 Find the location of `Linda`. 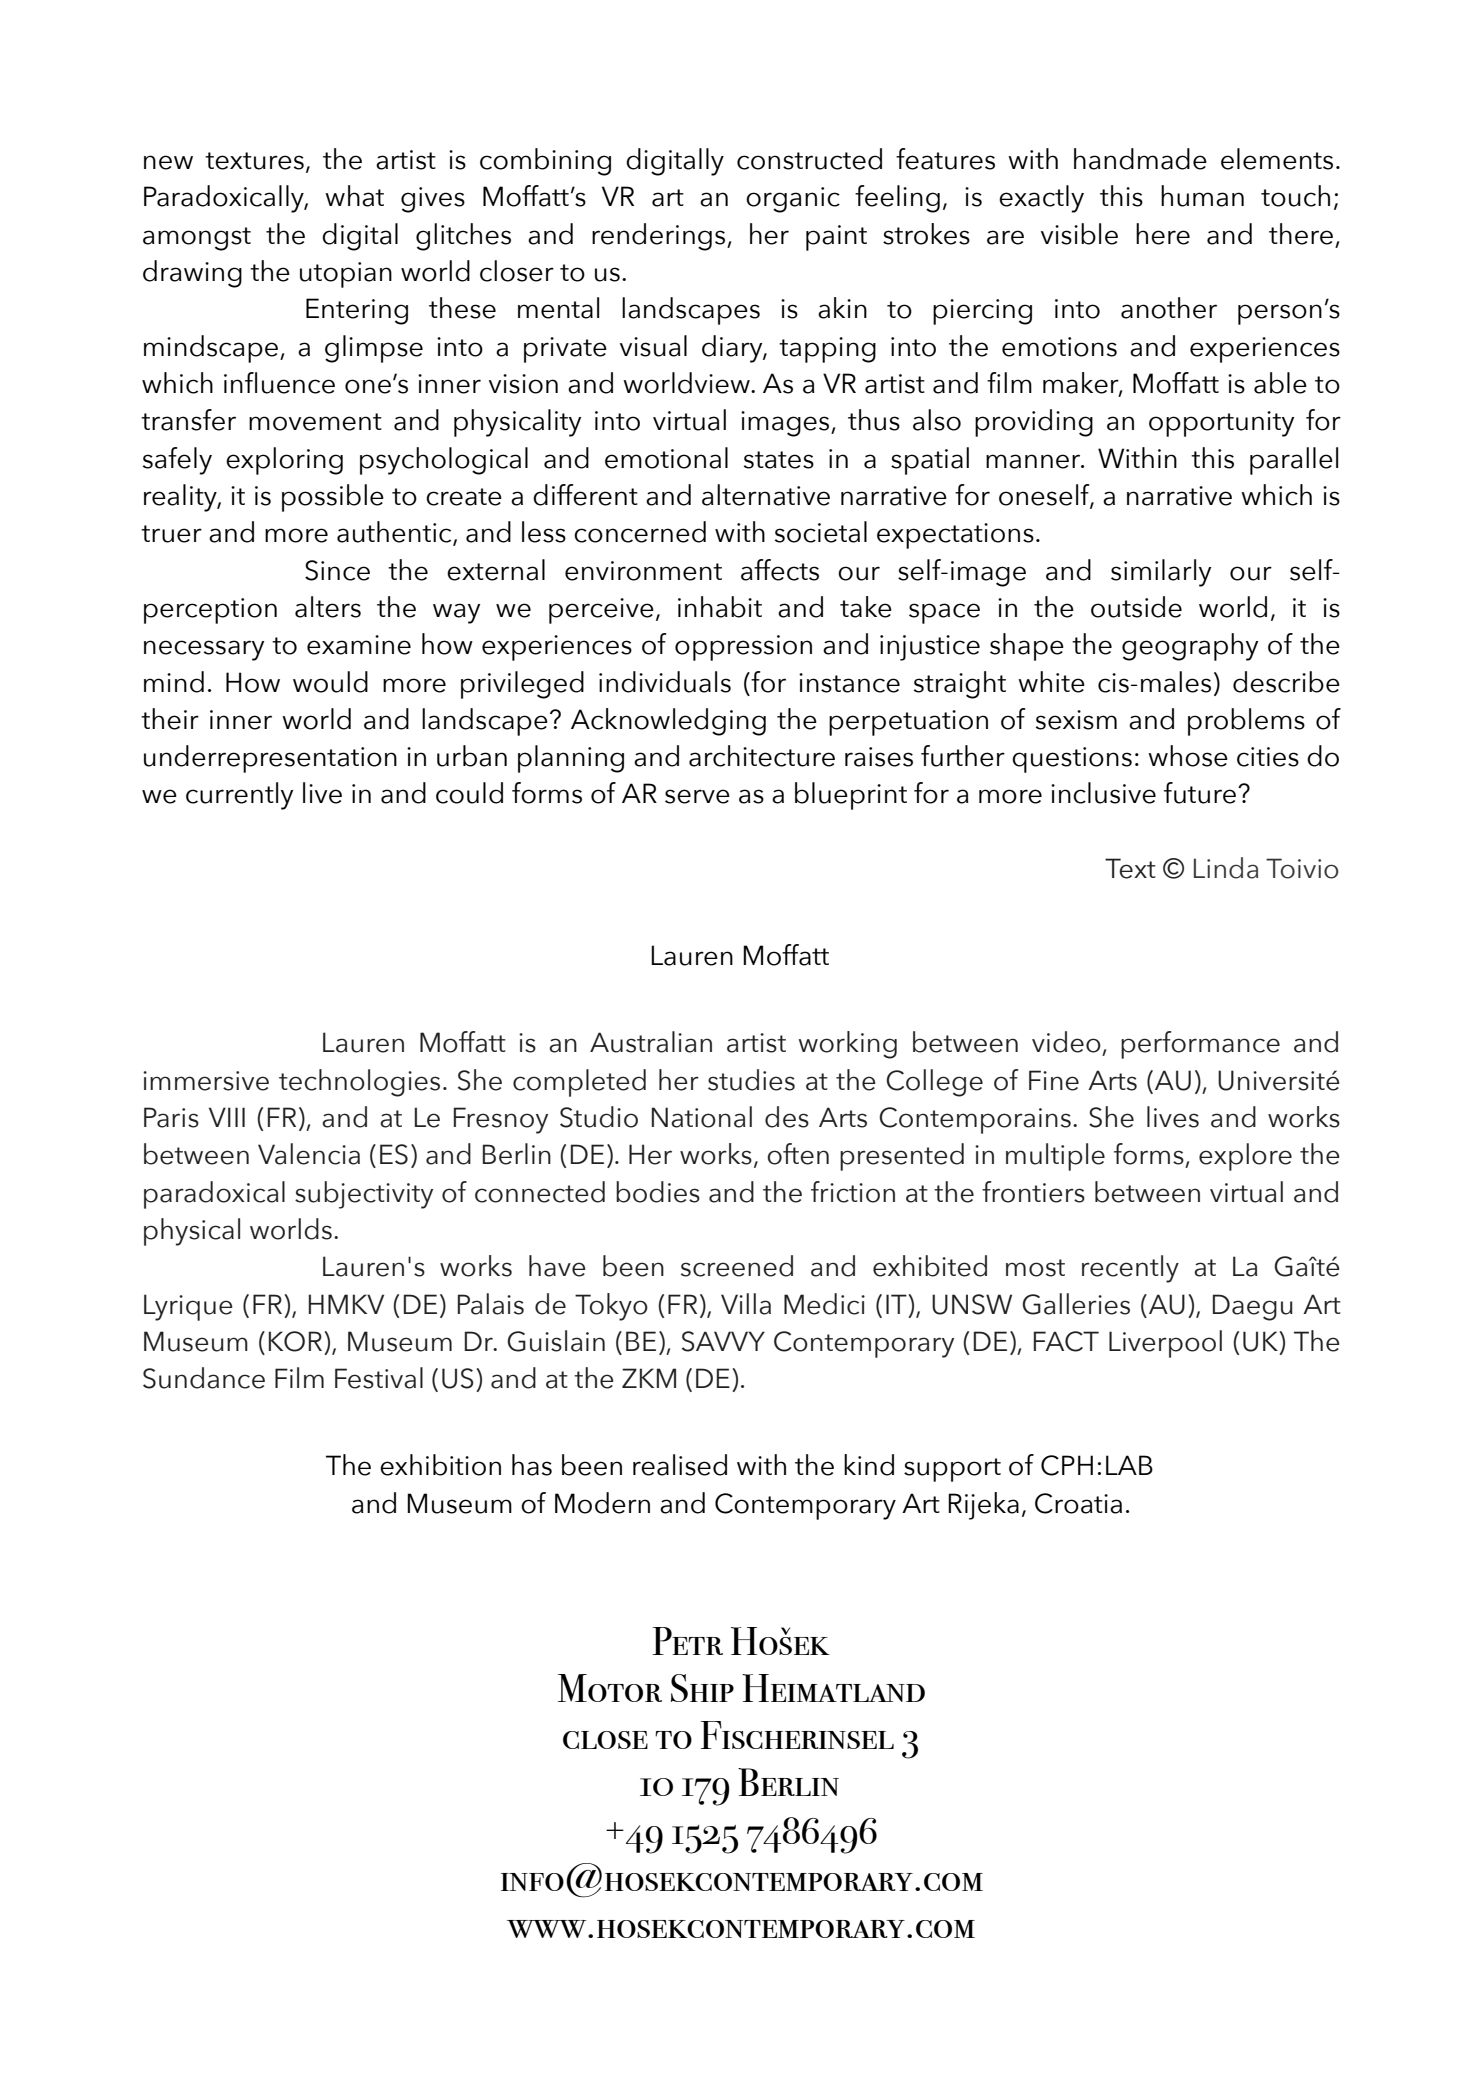

Linda is located at coordinates (1226, 868).
